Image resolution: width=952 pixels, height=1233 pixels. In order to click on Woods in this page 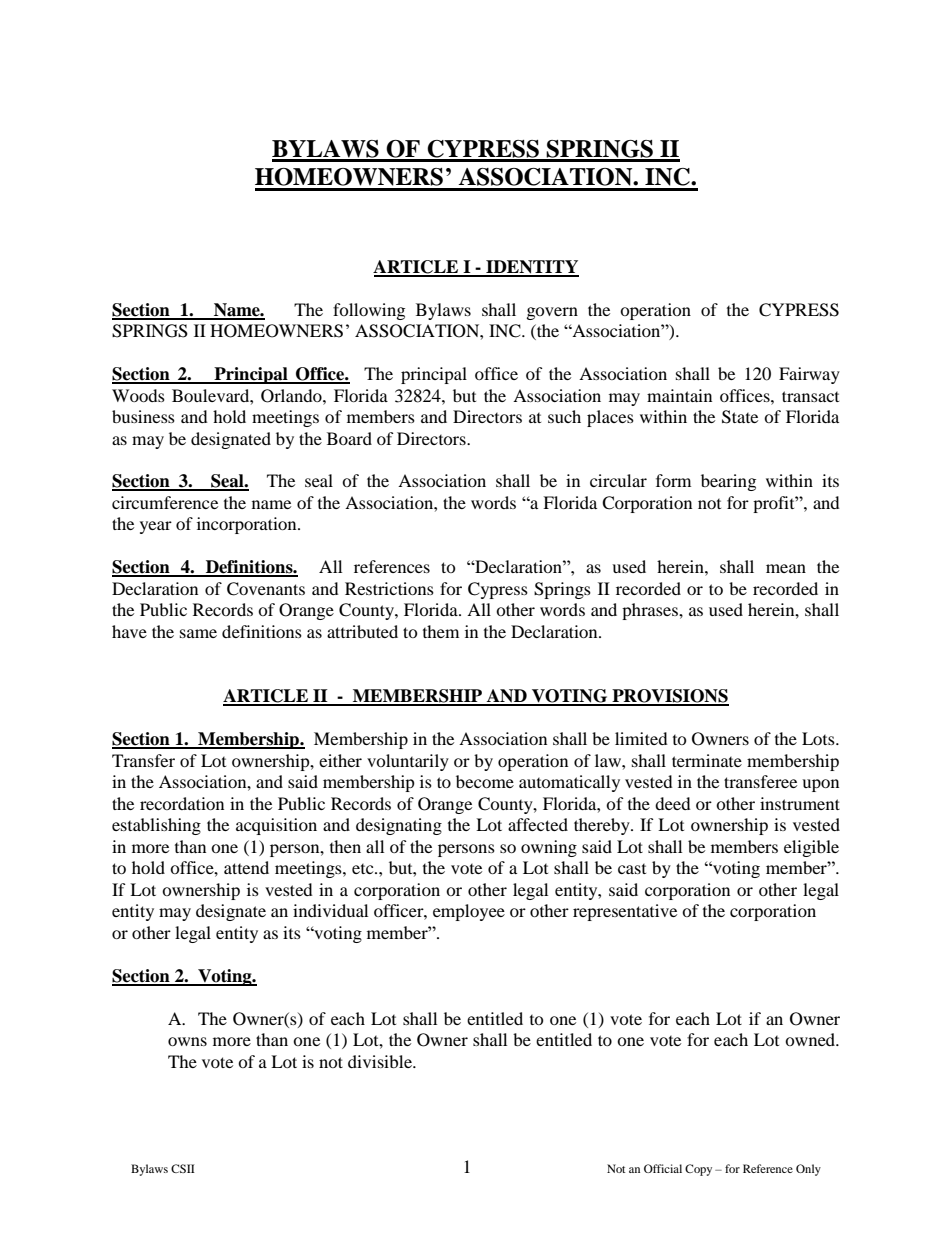, I will do `click(138, 395)`.
